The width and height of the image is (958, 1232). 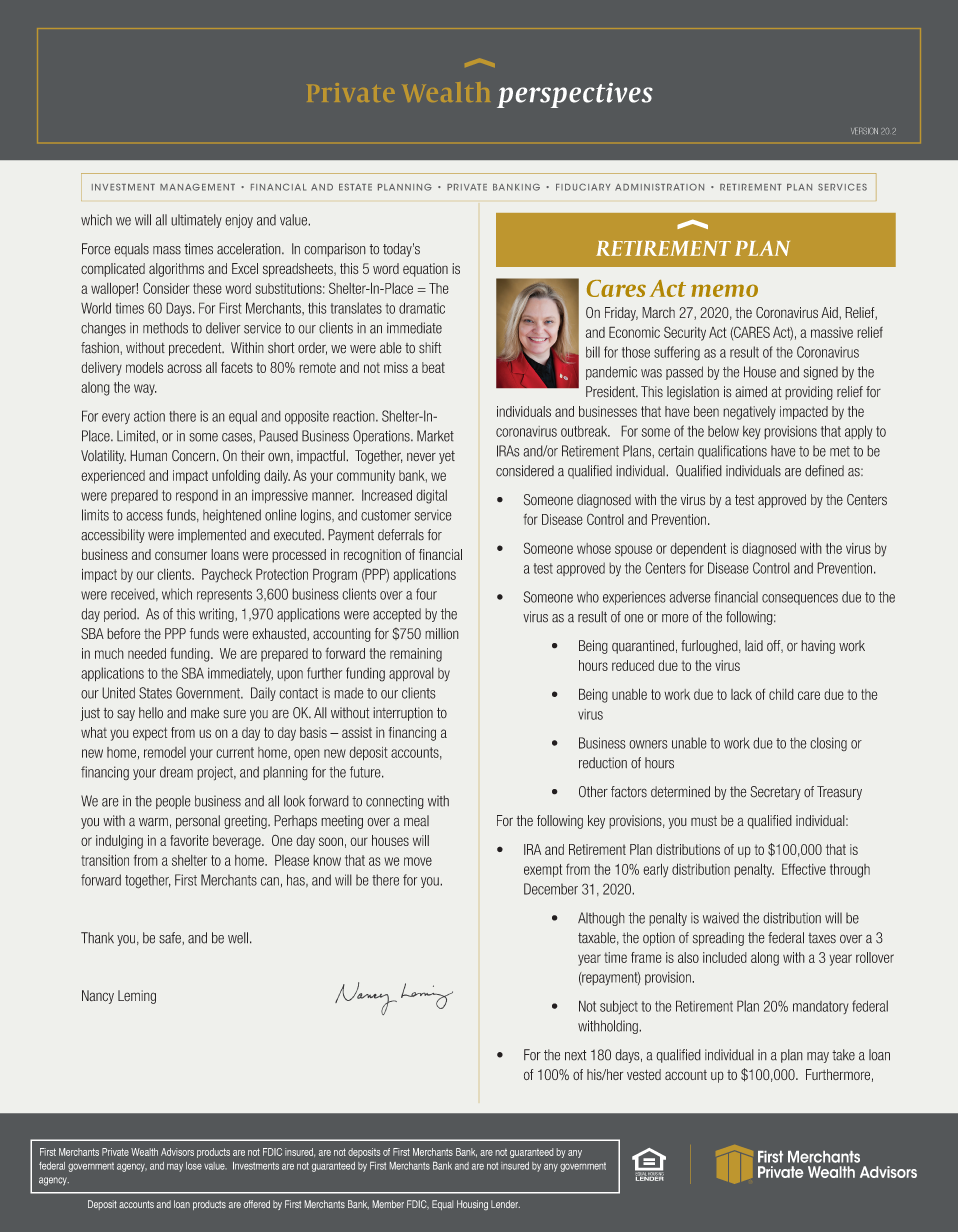 I want to click on needed, so click(x=147, y=653).
